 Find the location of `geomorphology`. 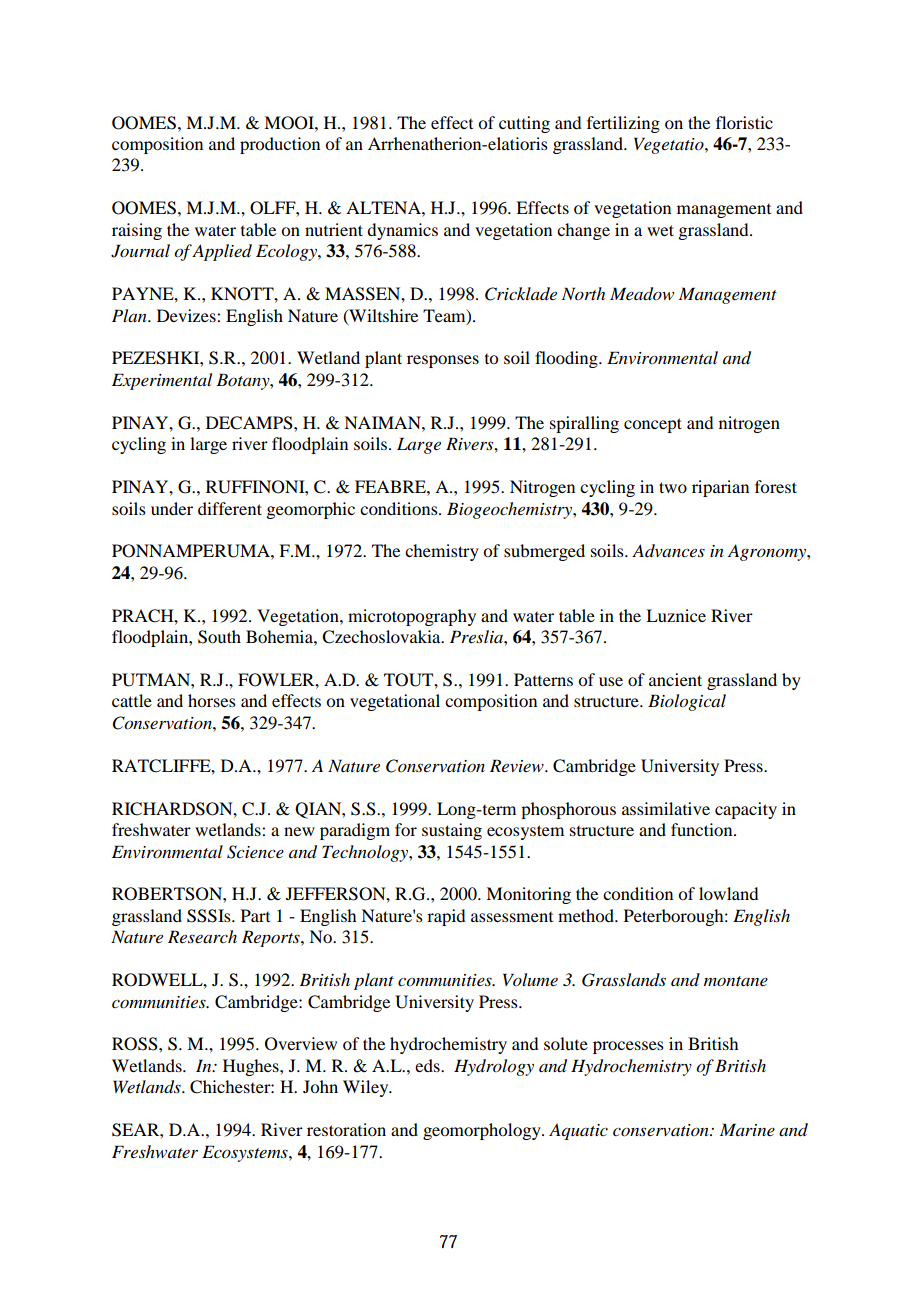

geomorphology is located at coordinates (483, 1131).
